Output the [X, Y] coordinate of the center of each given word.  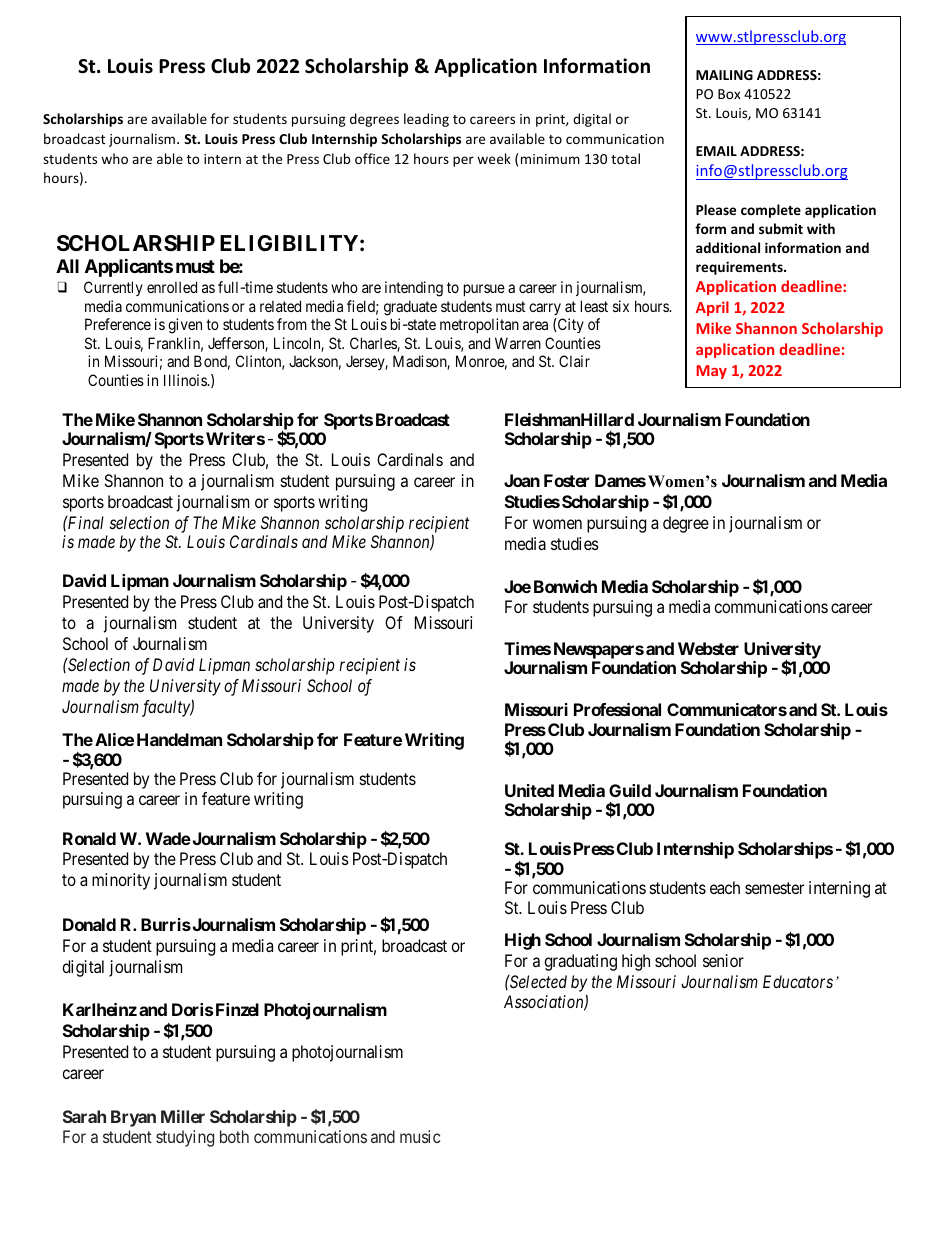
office [372, 158]
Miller [183, 1116]
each [725, 887]
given [185, 326]
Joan [522, 480]
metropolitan [479, 325]
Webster [708, 648]
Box [729, 94]
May [711, 372]
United [529, 790]
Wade [168, 838]
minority [121, 881]
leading [426, 120]
